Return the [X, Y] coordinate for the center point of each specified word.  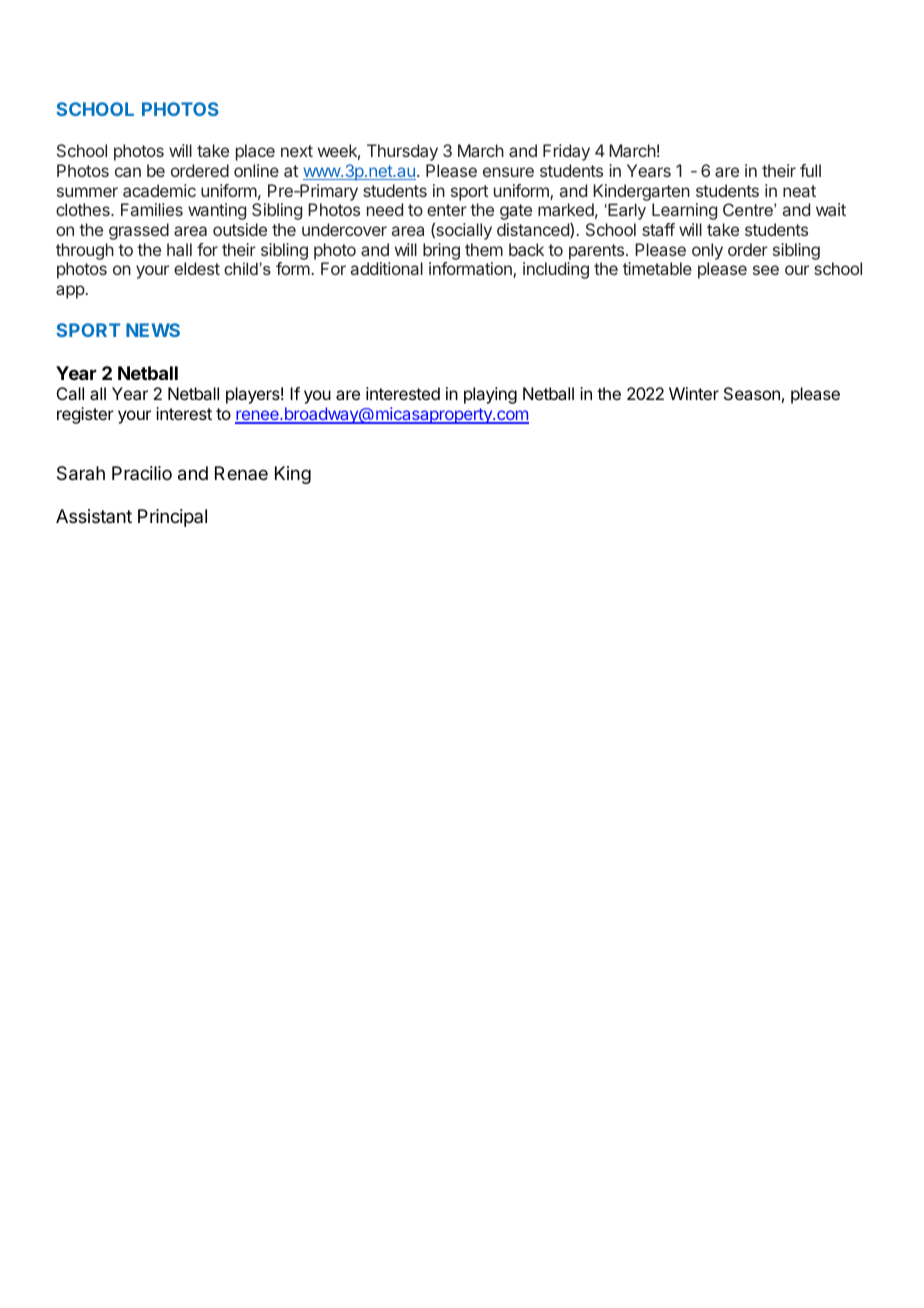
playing [490, 395]
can [128, 172]
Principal [172, 518]
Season [752, 393]
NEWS [153, 330]
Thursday [402, 152]
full [810, 170]
